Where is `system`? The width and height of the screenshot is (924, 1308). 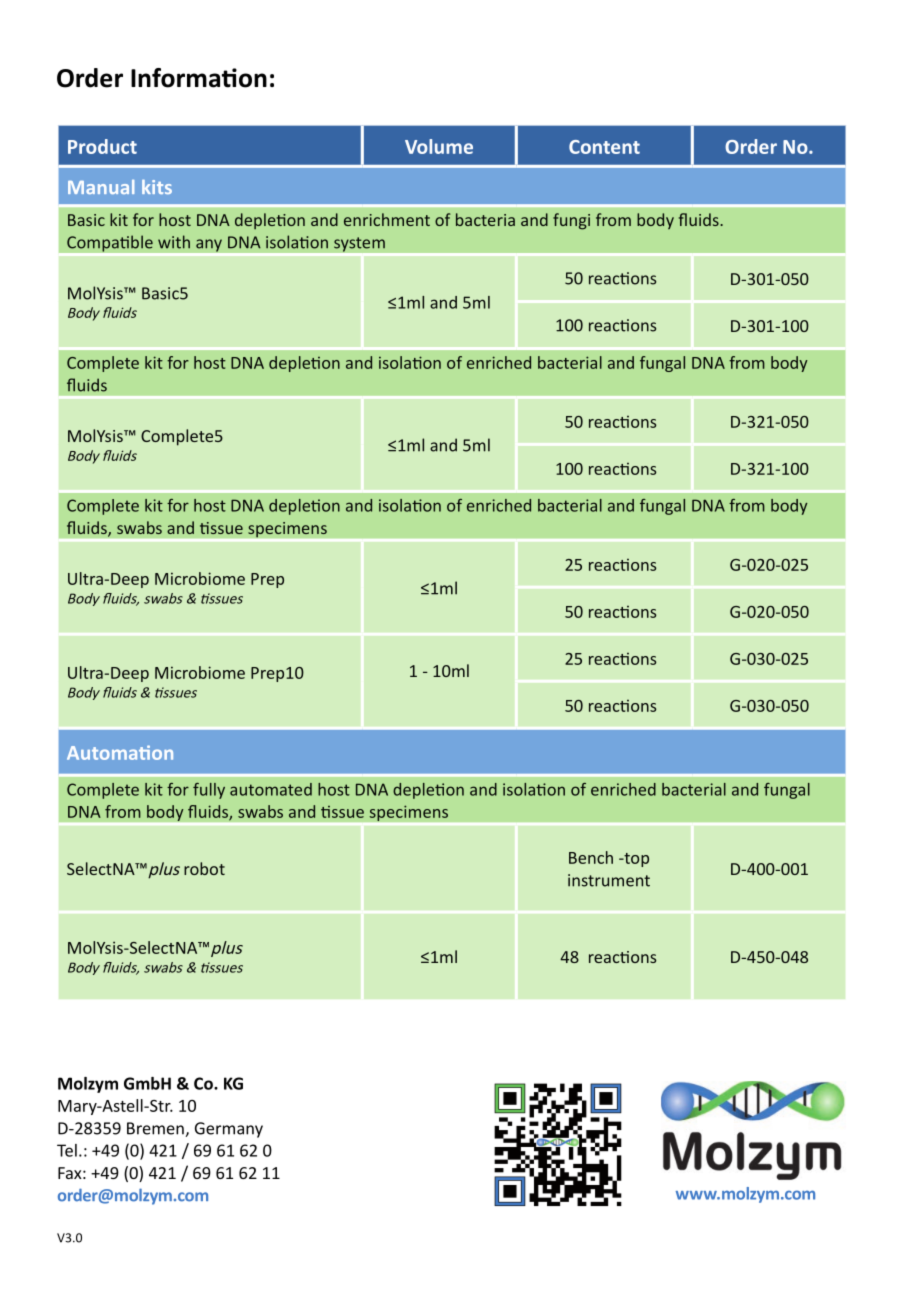
system is located at coordinates (359, 244).
